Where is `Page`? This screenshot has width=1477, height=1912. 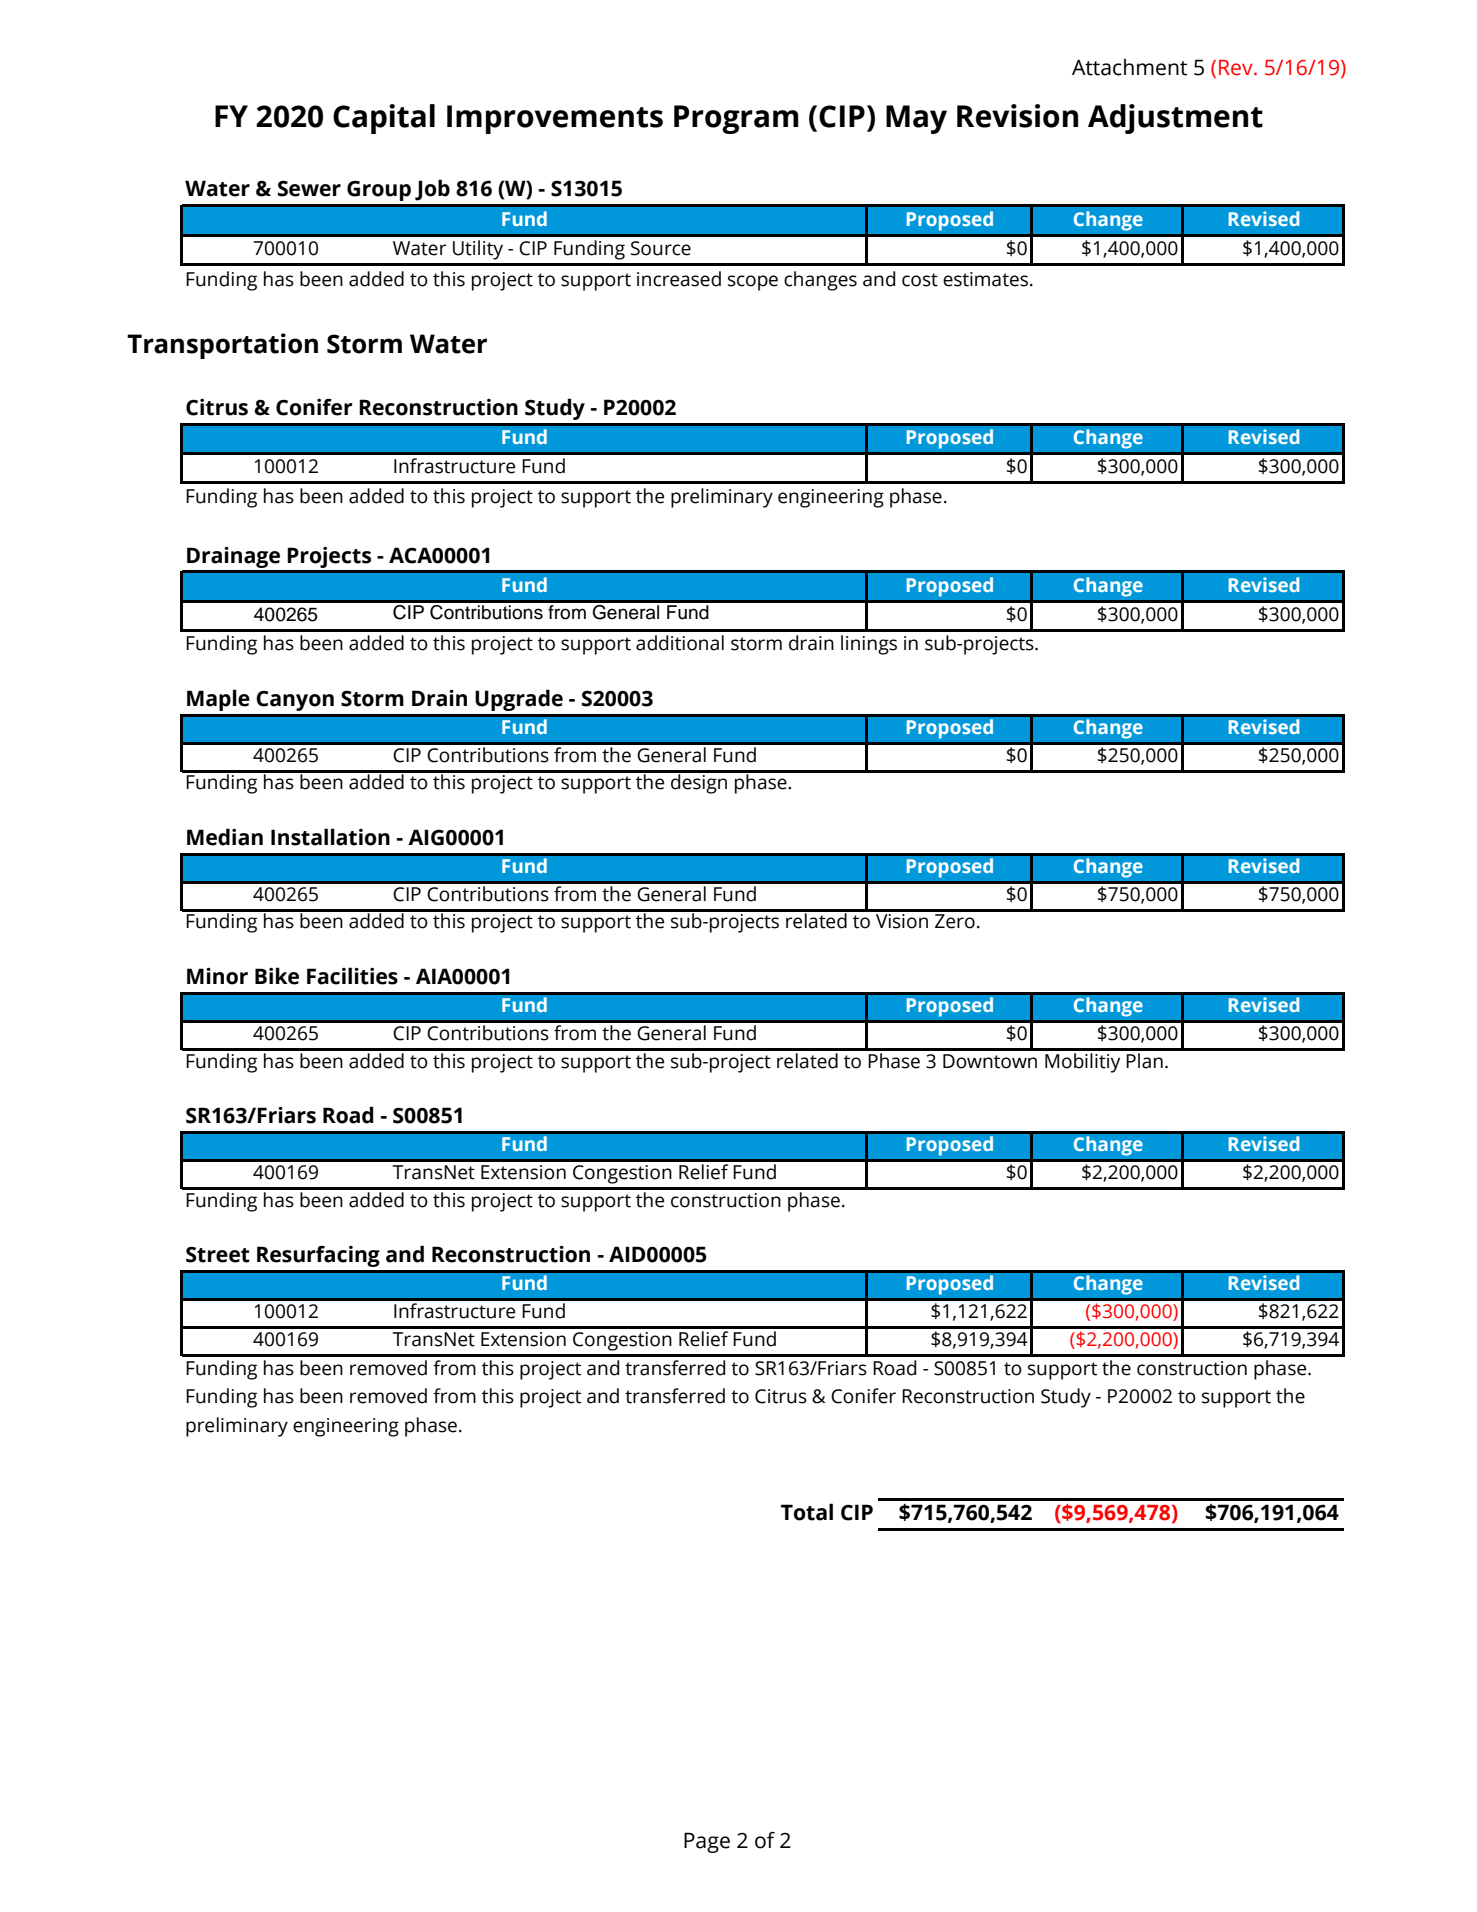 Page is located at coordinates (707, 1842).
